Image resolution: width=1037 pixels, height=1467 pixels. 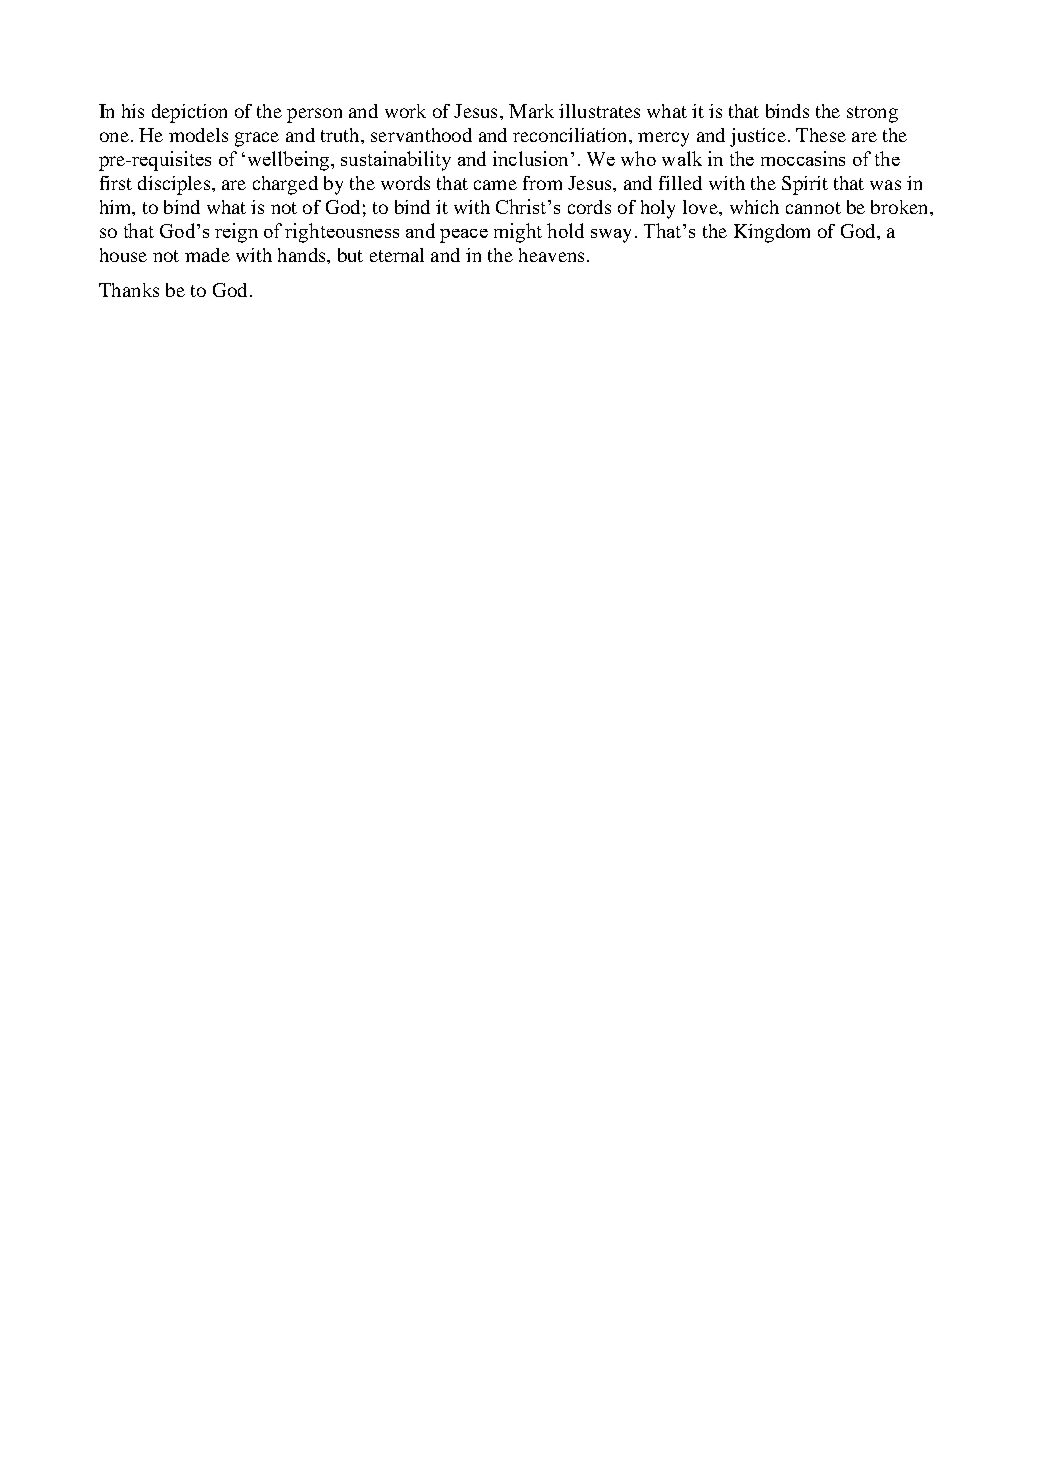 What do you see at coordinates (531, 111) in the screenshot?
I see `Mark` at bounding box center [531, 111].
